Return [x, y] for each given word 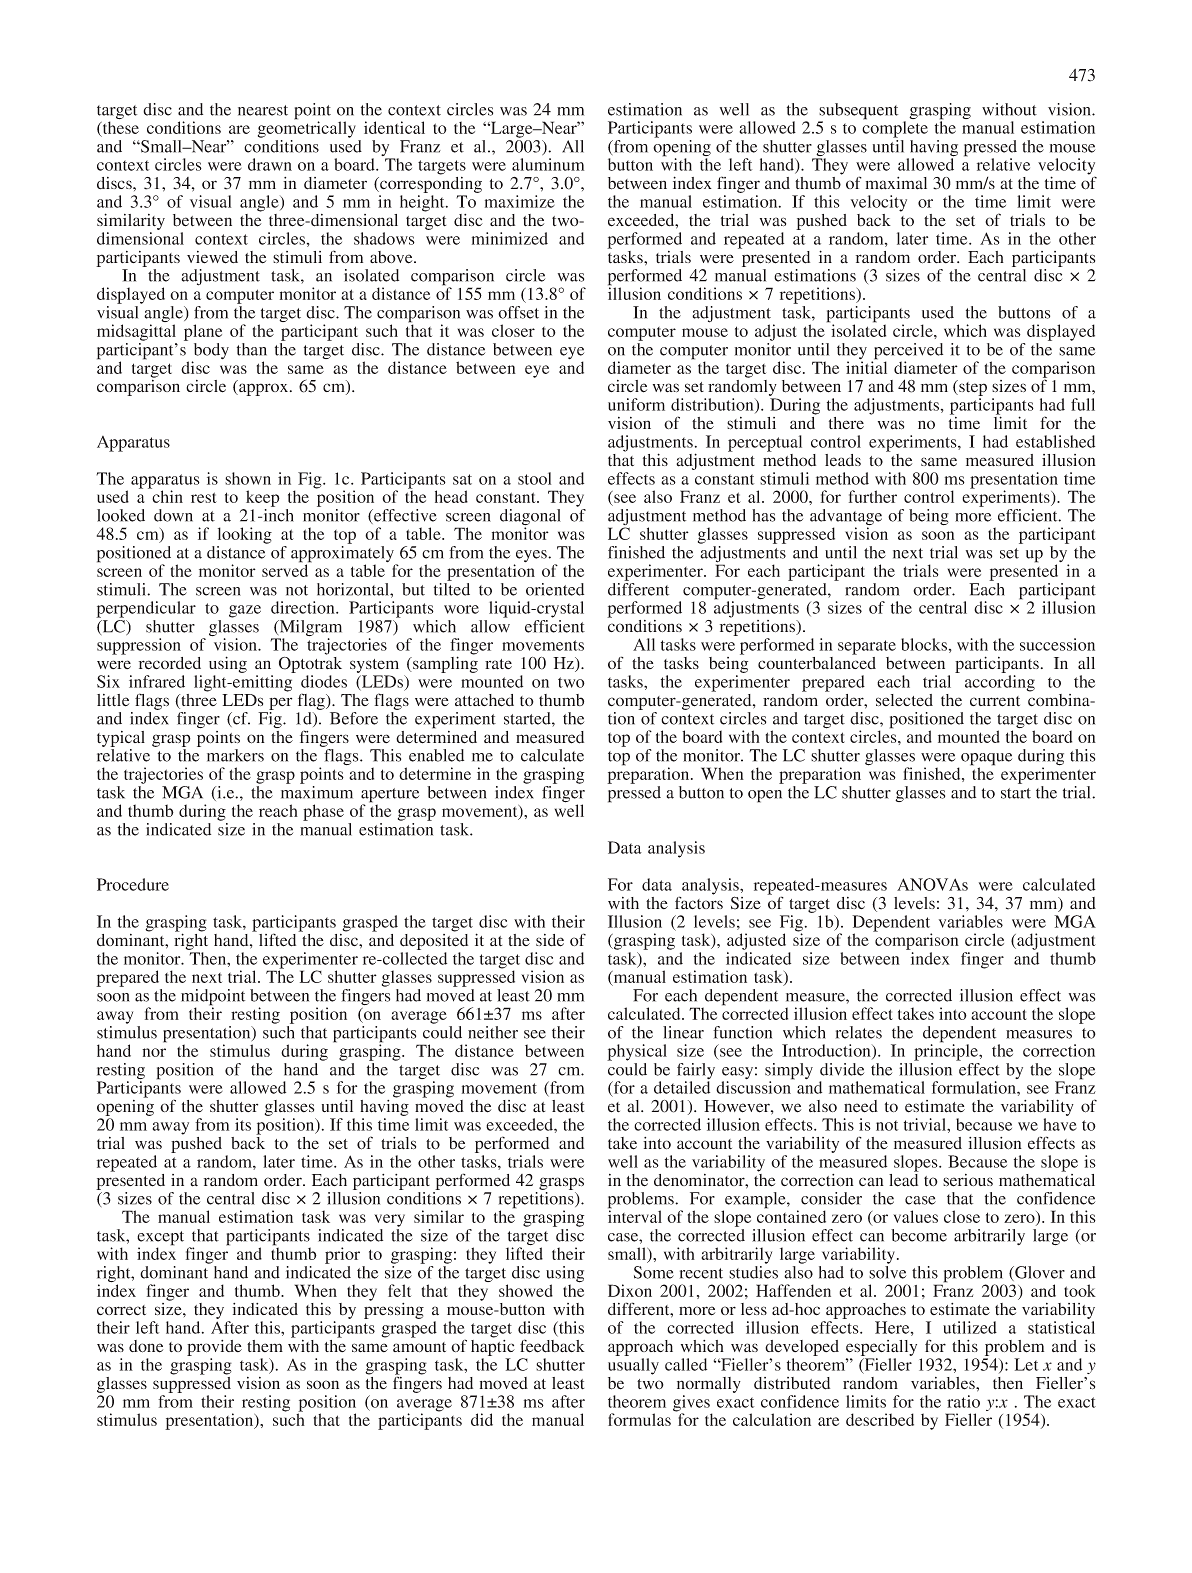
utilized [970, 1327]
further [873, 496]
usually [633, 1366]
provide [214, 1348]
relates [859, 1032]
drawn [270, 164]
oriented [555, 589]
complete [895, 128]
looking [245, 535]
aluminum [548, 164]
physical [637, 1052]
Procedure [133, 884]
